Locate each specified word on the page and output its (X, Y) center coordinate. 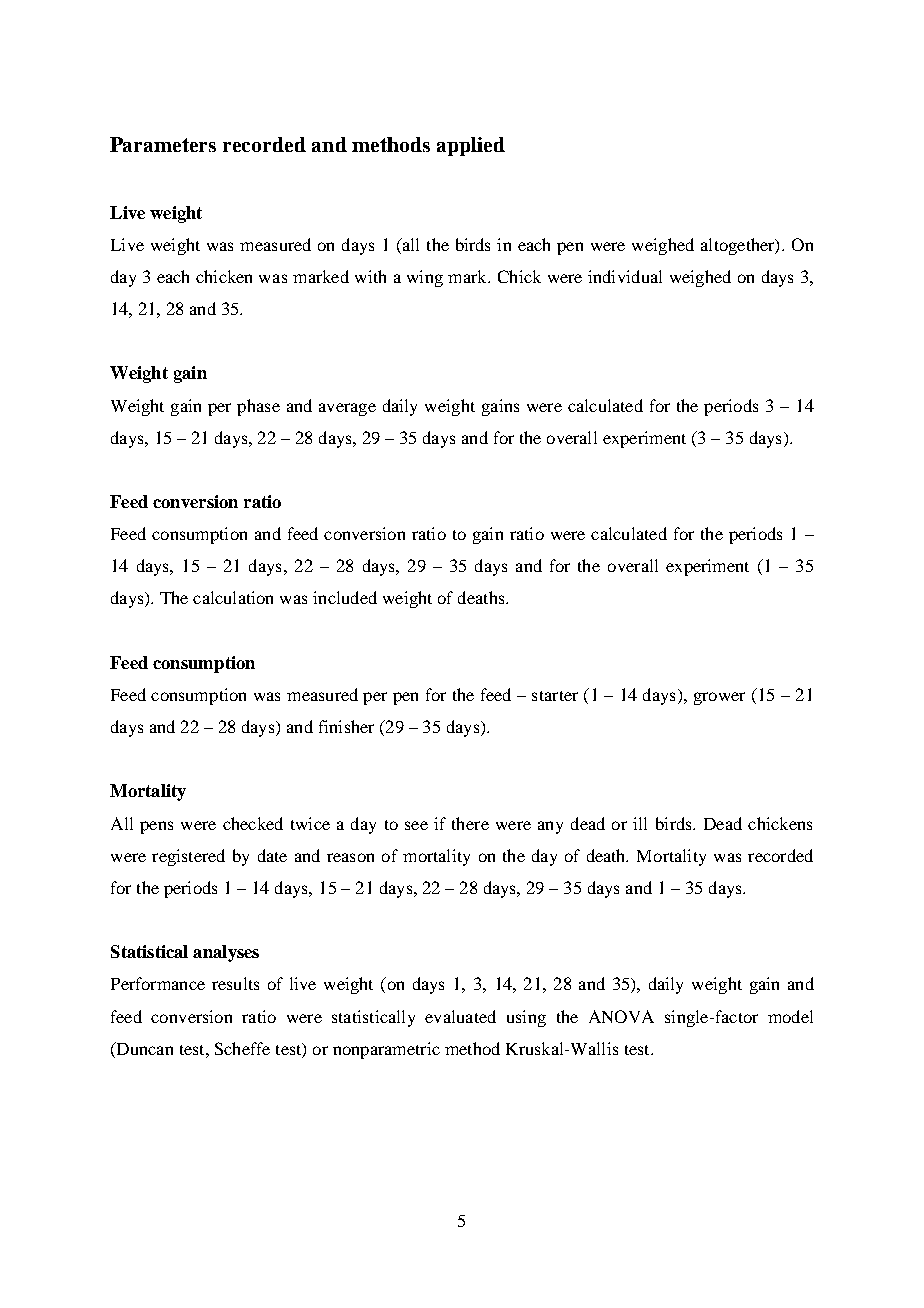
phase (258, 407)
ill (640, 823)
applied (471, 146)
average (347, 409)
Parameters (163, 144)
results (235, 983)
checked (253, 823)
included (345, 597)
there (470, 823)
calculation (233, 597)
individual (625, 276)
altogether (739, 246)
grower (719, 698)
